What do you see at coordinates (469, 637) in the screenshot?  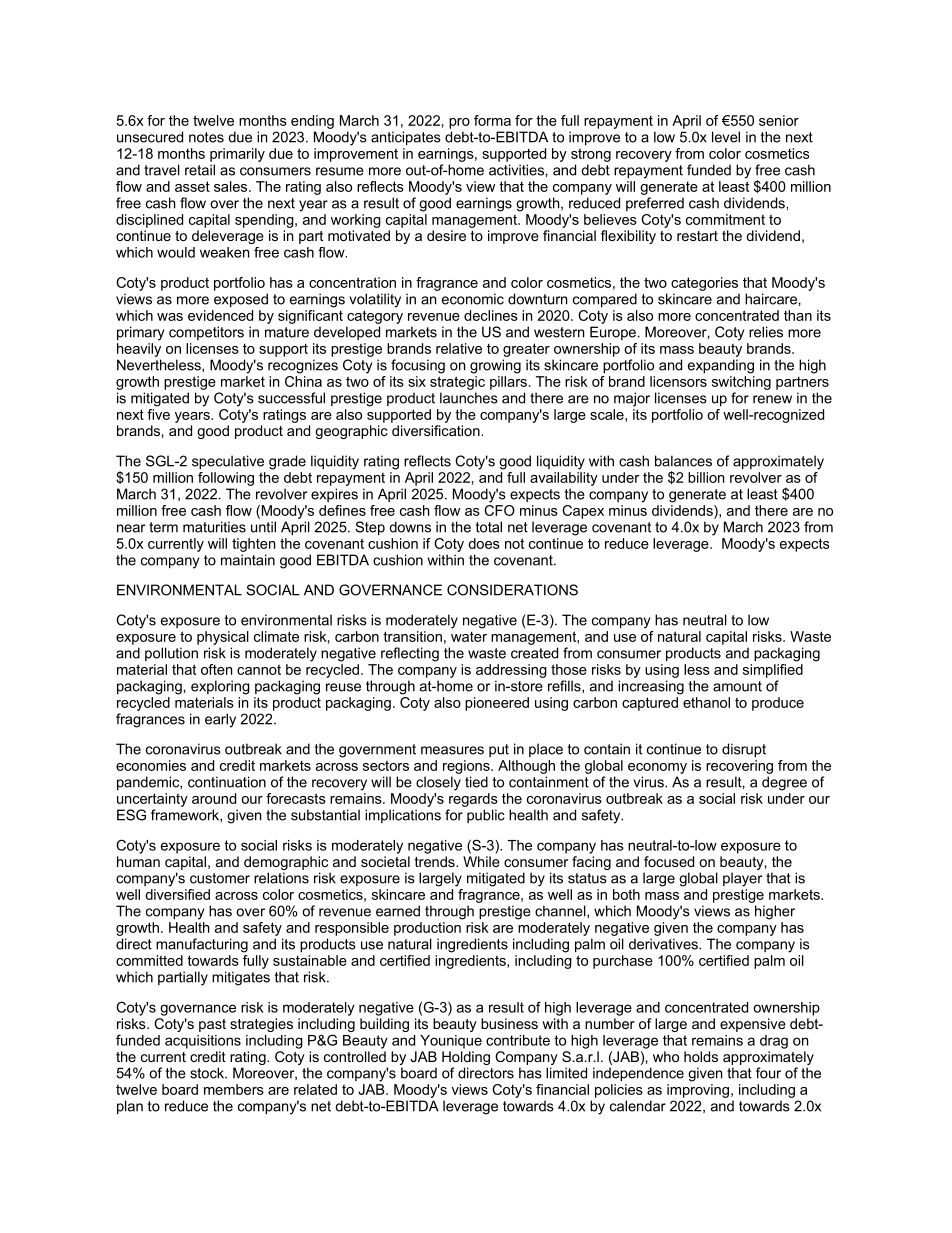 I see `water` at bounding box center [469, 637].
